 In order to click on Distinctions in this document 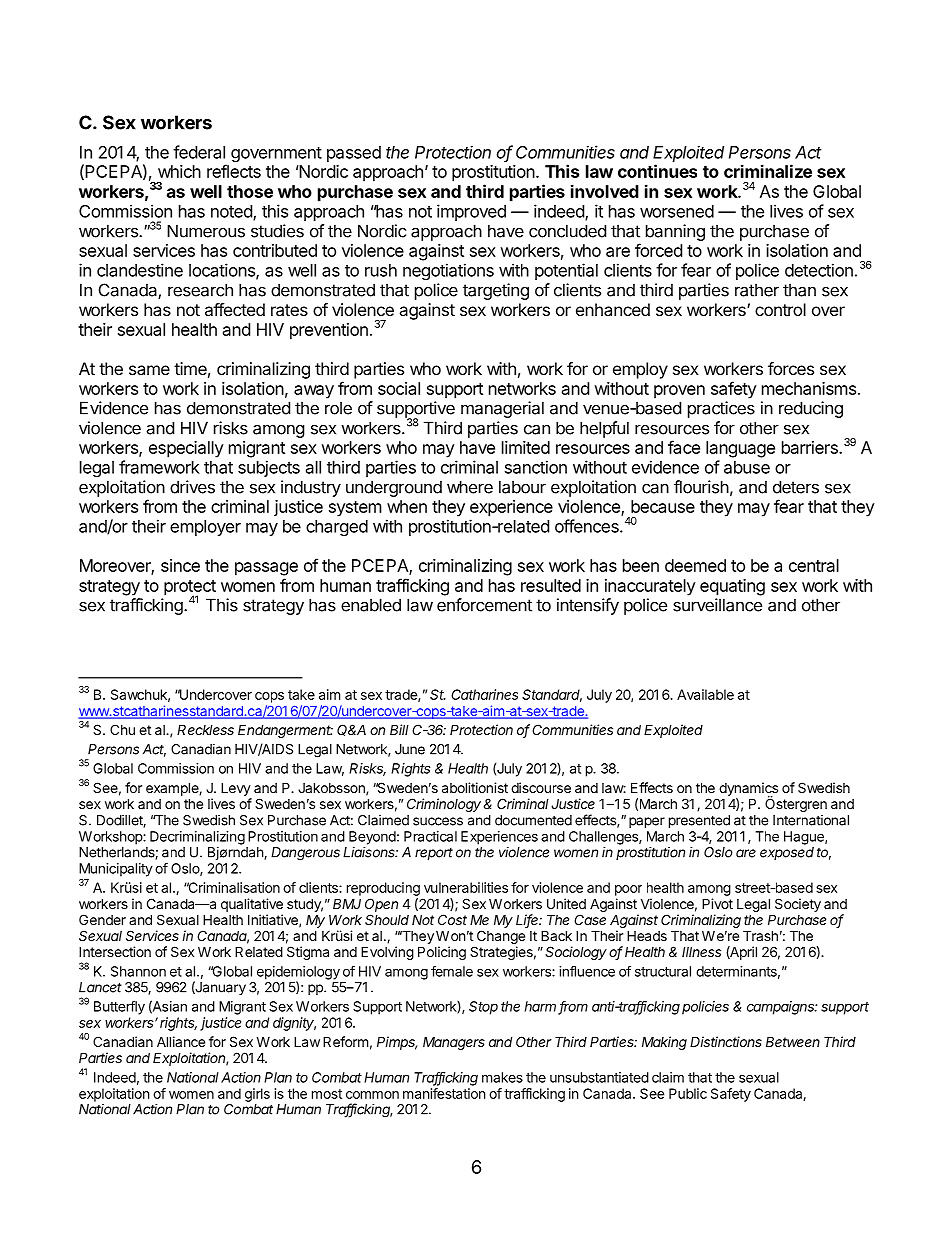, I will do `click(726, 1041)`.
